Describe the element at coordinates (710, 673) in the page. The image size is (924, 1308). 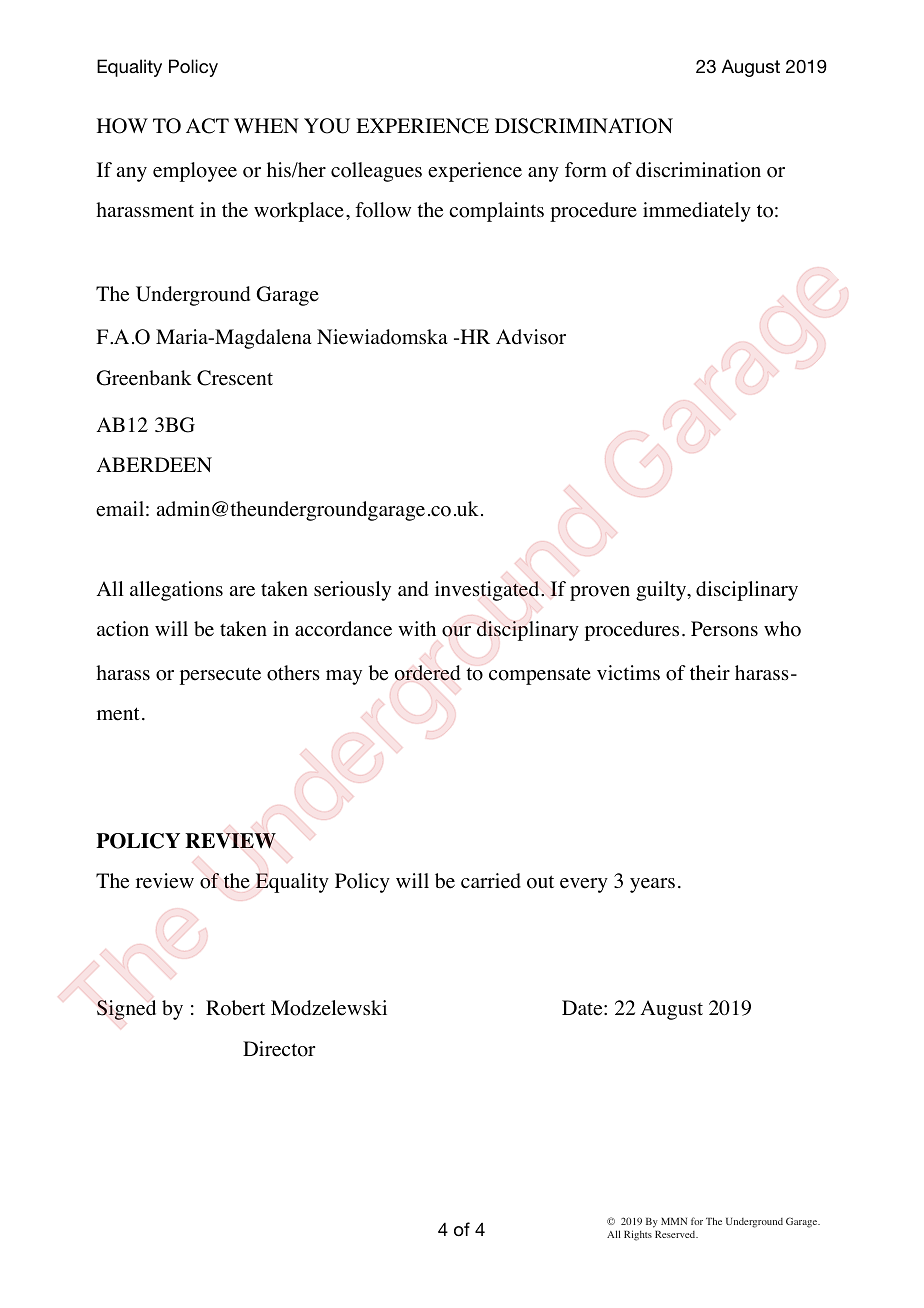
I see `their` at that location.
